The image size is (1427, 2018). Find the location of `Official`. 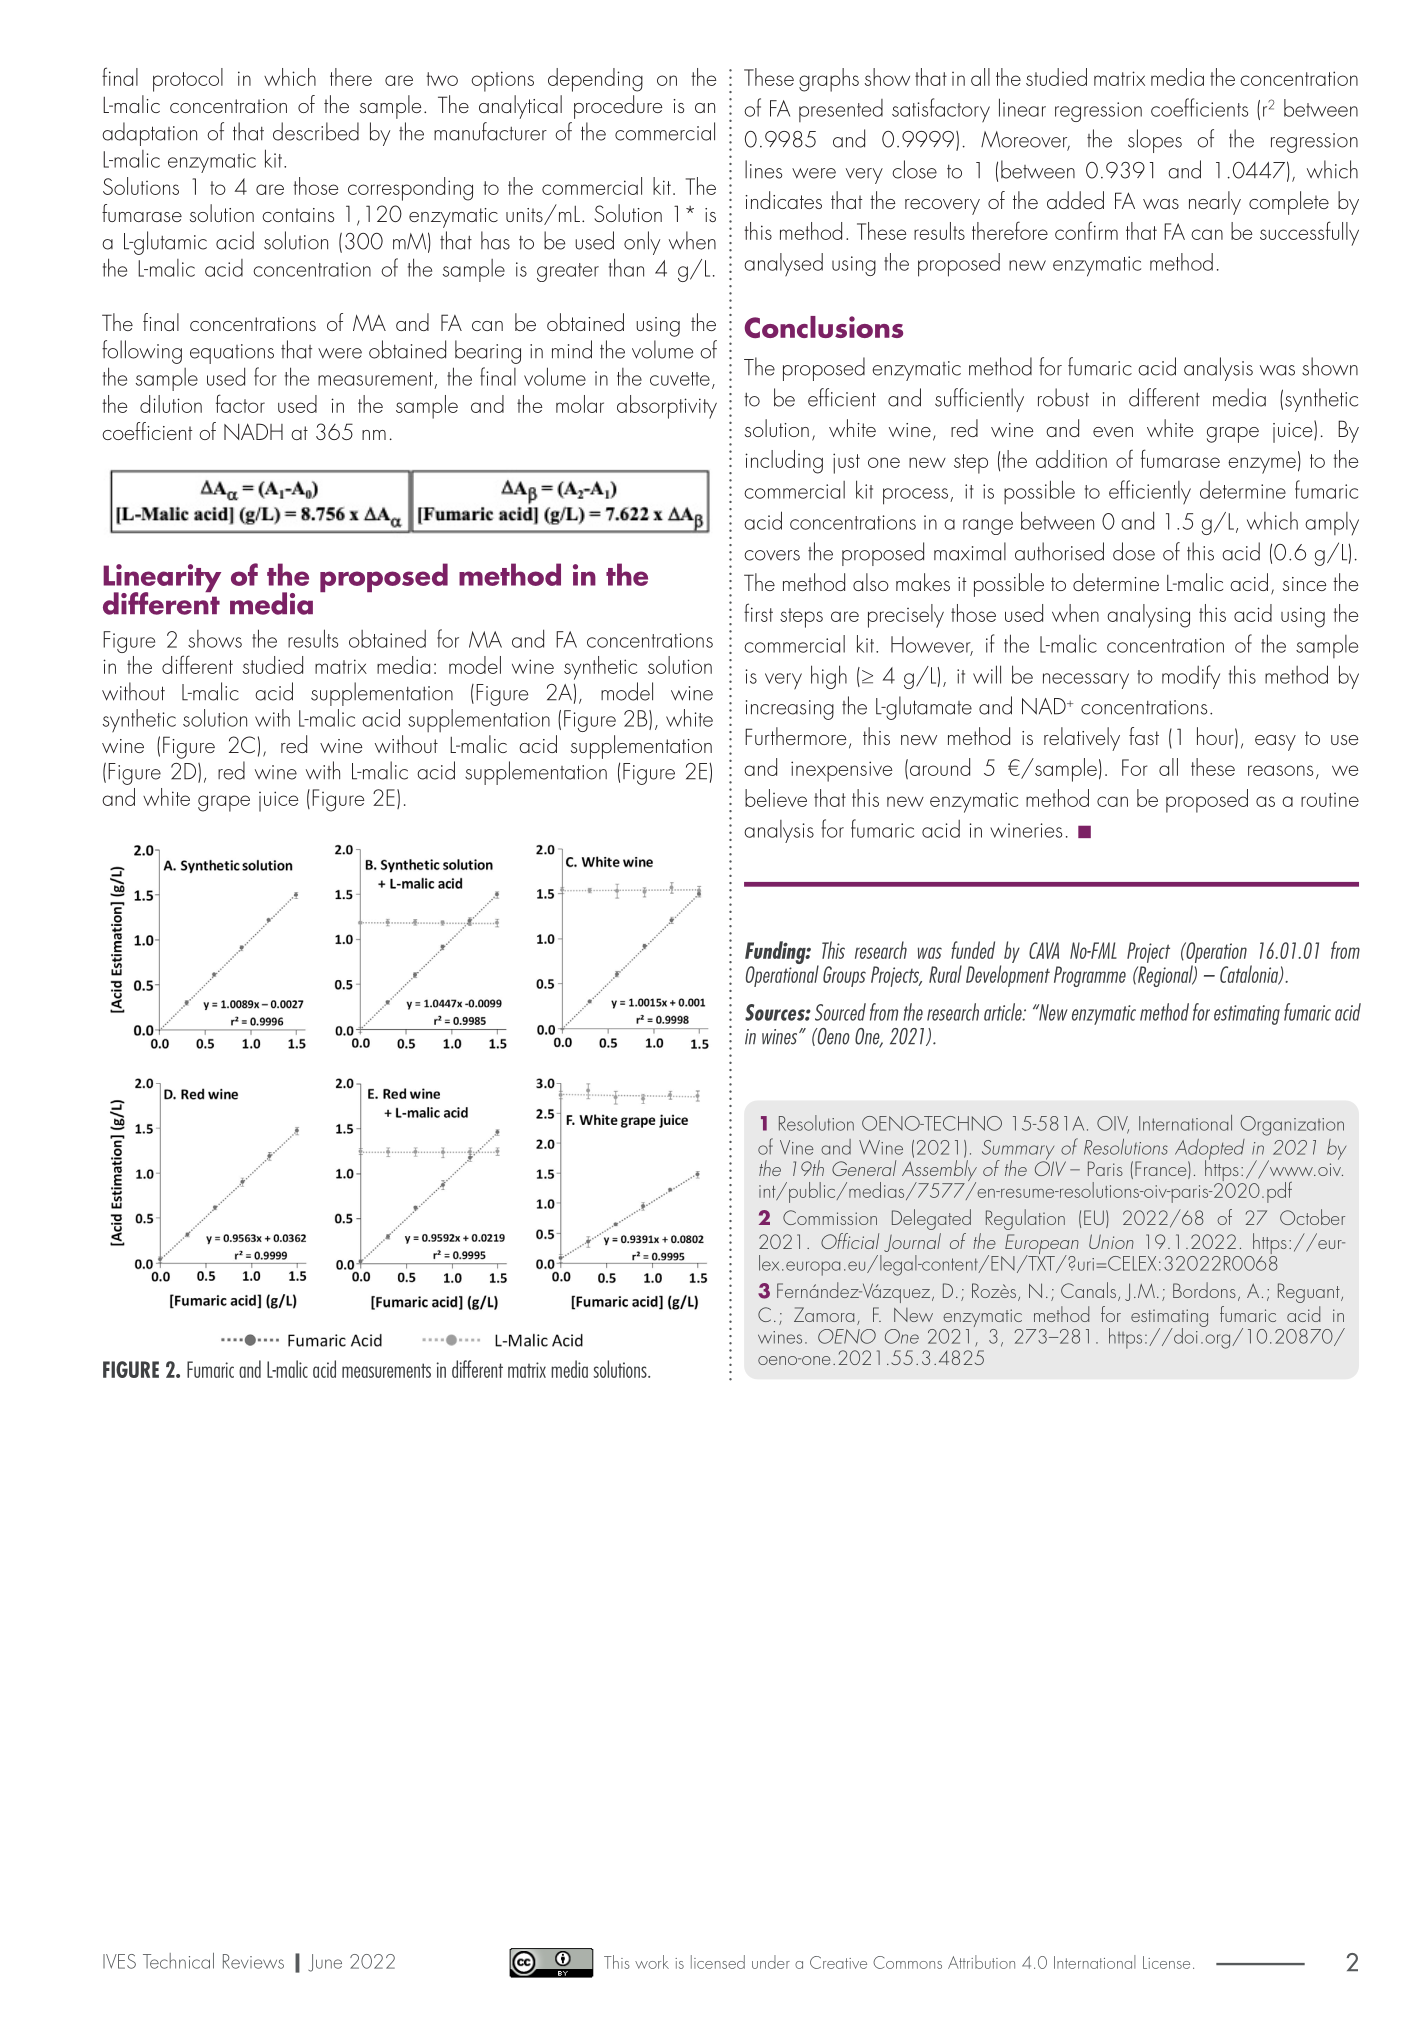

Official is located at coordinates (850, 1241).
